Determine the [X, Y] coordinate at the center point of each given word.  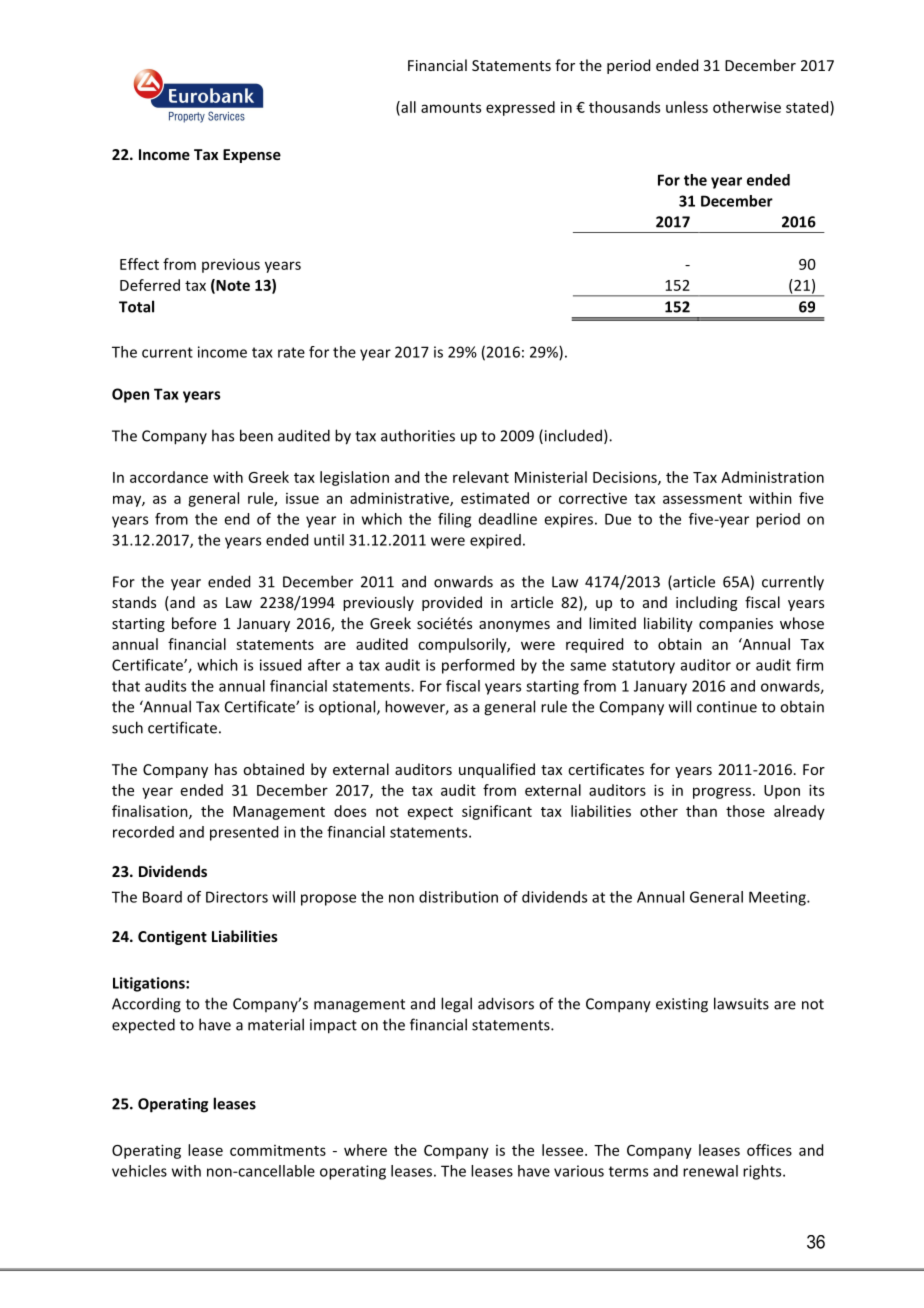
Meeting [778, 898]
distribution [458, 897]
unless [687, 107]
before [194, 623]
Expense [252, 156]
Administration [772, 477]
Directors [237, 897]
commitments [278, 1150]
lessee [564, 1150]
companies [736, 625]
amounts [451, 108]
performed [478, 666]
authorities [418, 435]
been [256, 435]
